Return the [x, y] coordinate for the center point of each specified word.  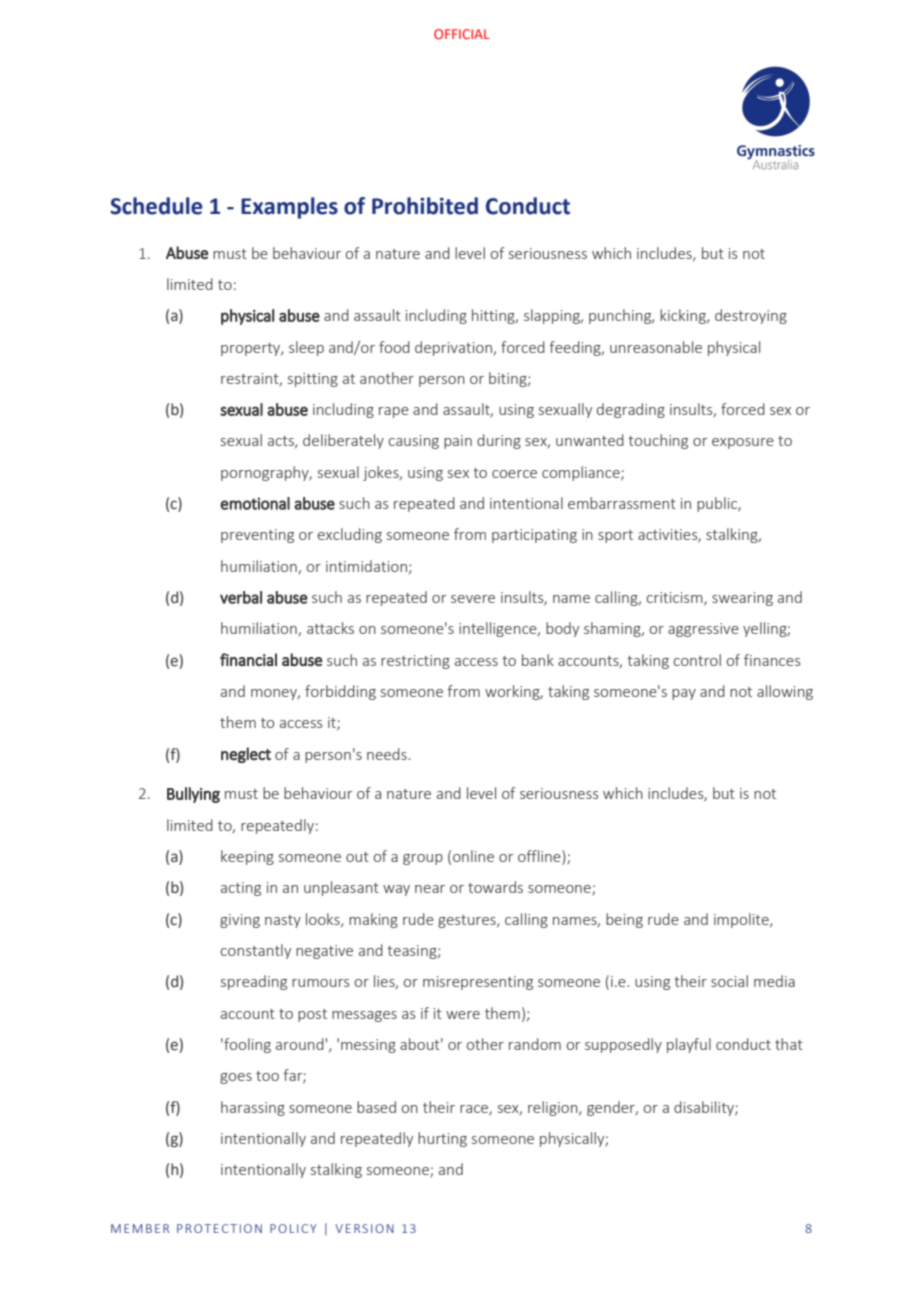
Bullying [193, 795]
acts [282, 442]
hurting [442, 1139]
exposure [743, 443]
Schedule [156, 206]
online [473, 856]
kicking [684, 316]
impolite [742, 920]
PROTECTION [219, 1228]
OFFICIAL [462, 34]
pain [458, 442]
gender [612, 1108]
